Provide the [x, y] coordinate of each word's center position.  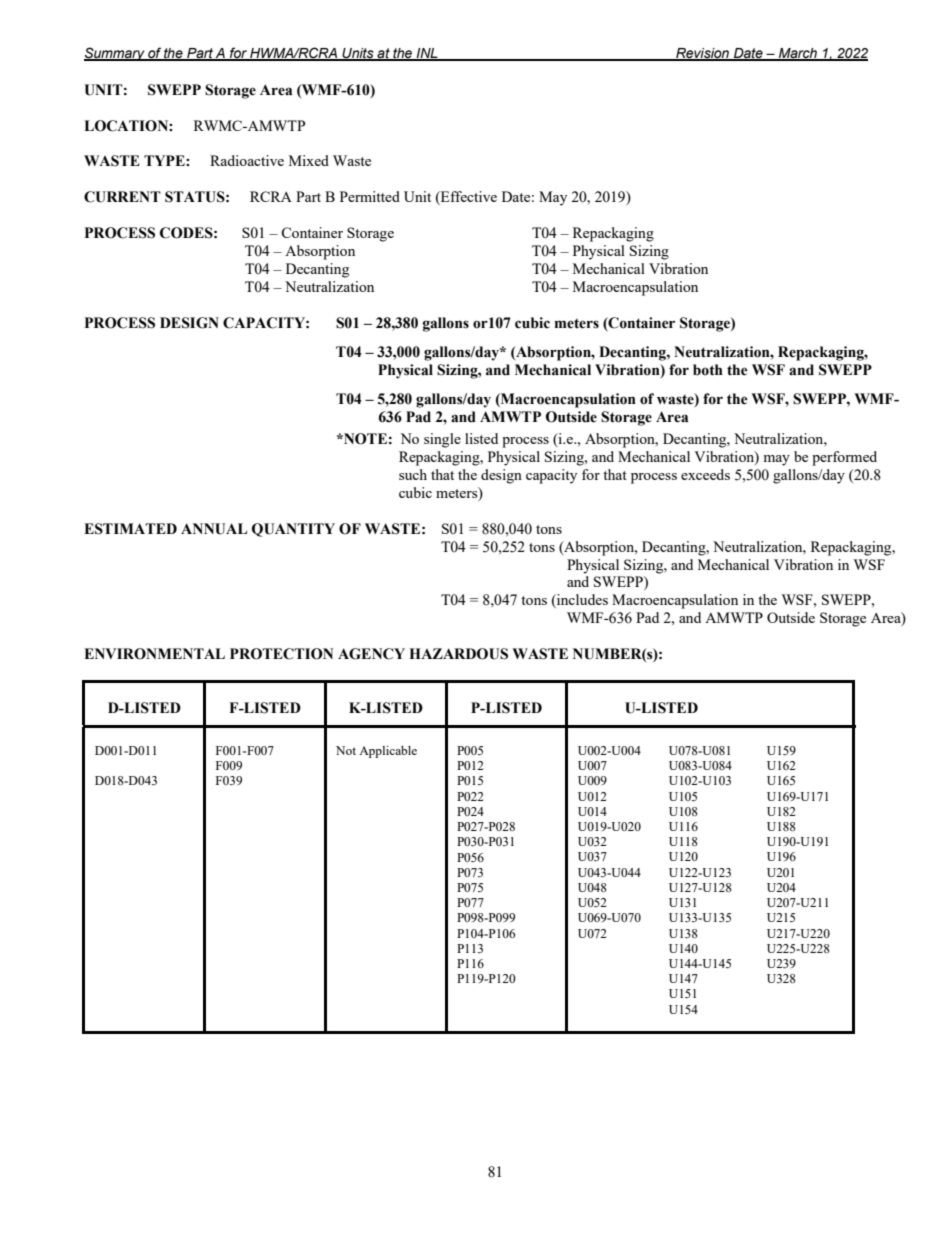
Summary [115, 54]
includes [581, 601]
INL [427, 54]
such [413, 474]
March [798, 54]
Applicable [388, 752]
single [442, 440]
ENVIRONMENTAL [154, 654]
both [708, 370]
